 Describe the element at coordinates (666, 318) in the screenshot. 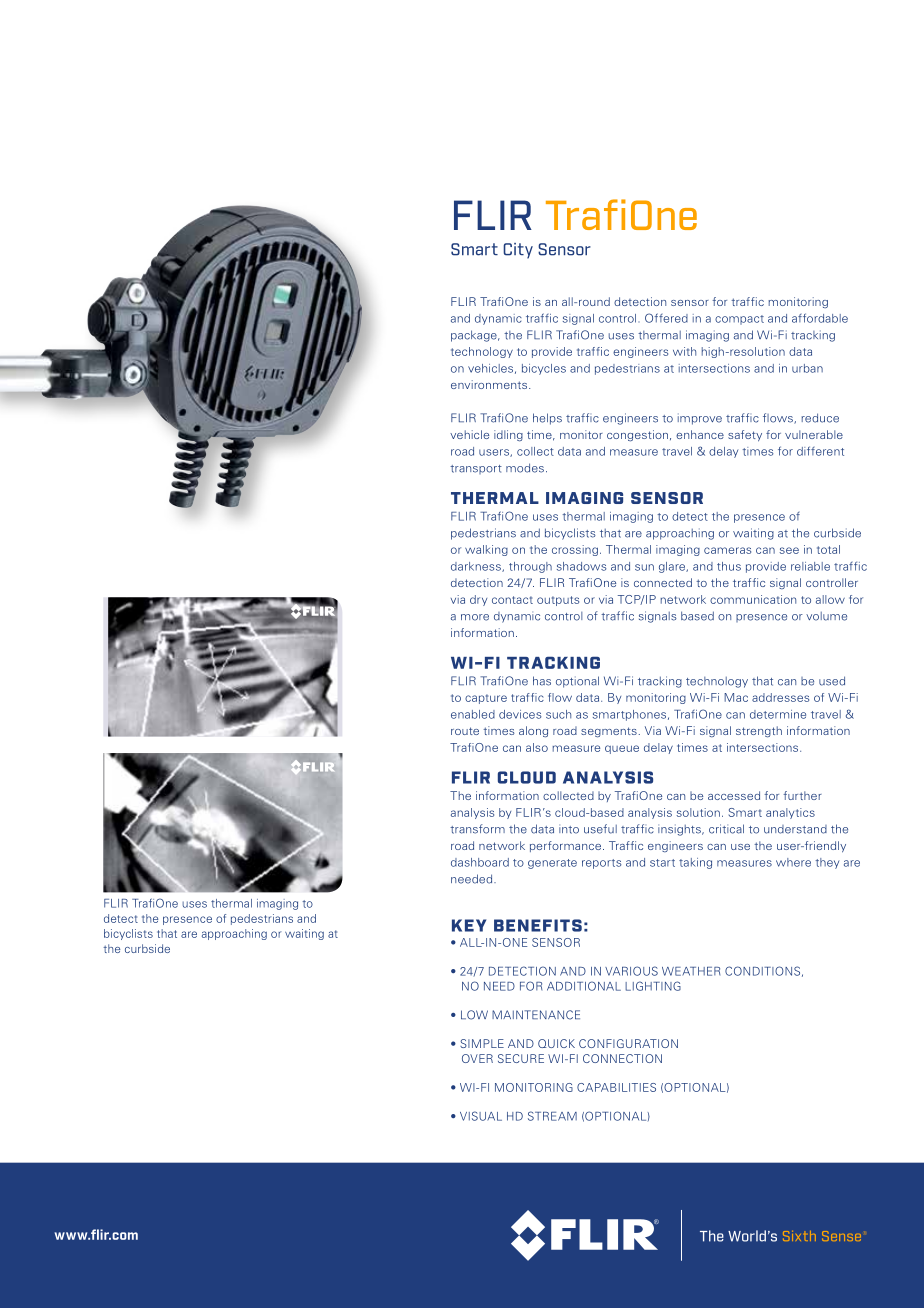

I see `Offered` at that location.
